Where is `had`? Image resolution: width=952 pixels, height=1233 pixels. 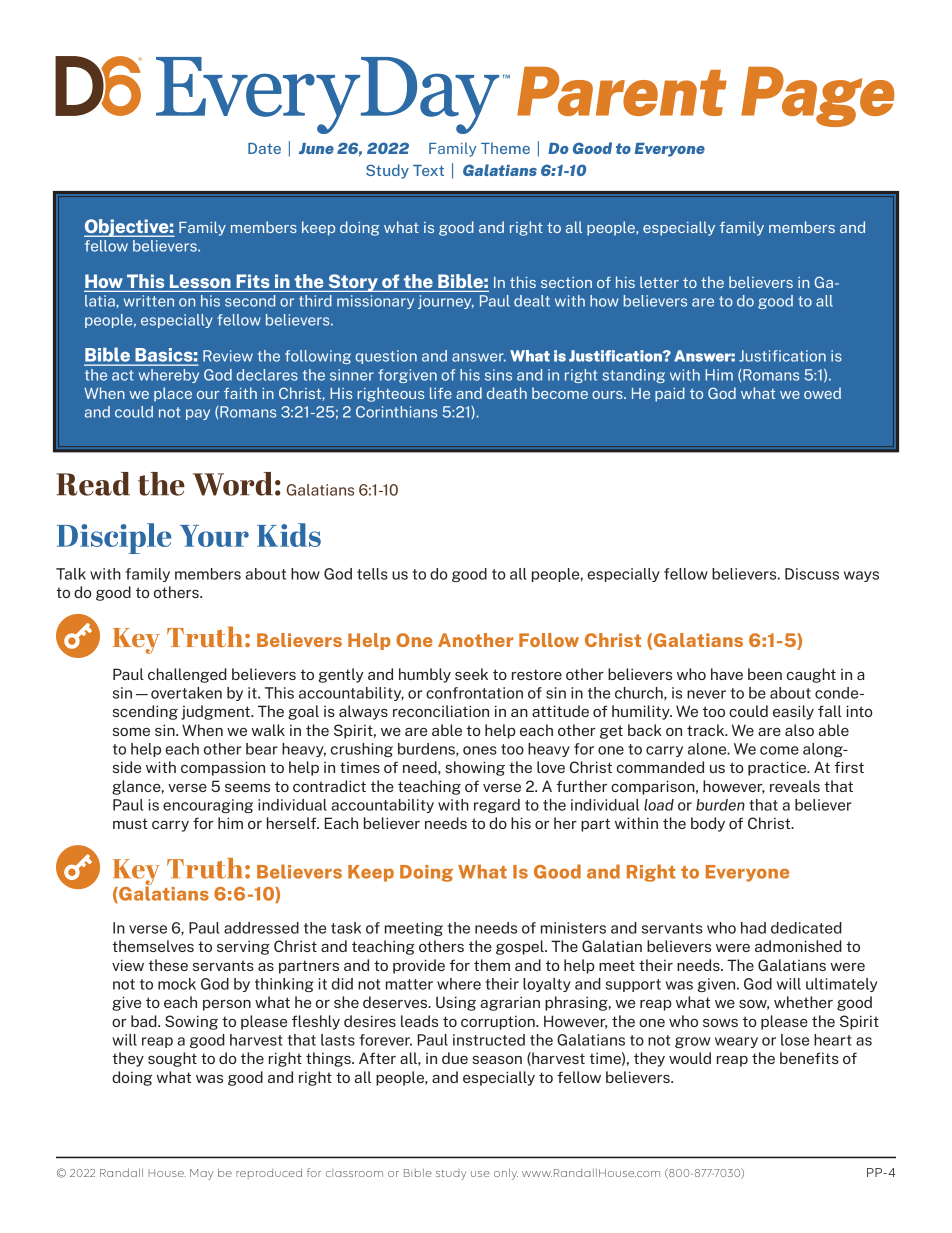 had is located at coordinates (753, 928).
